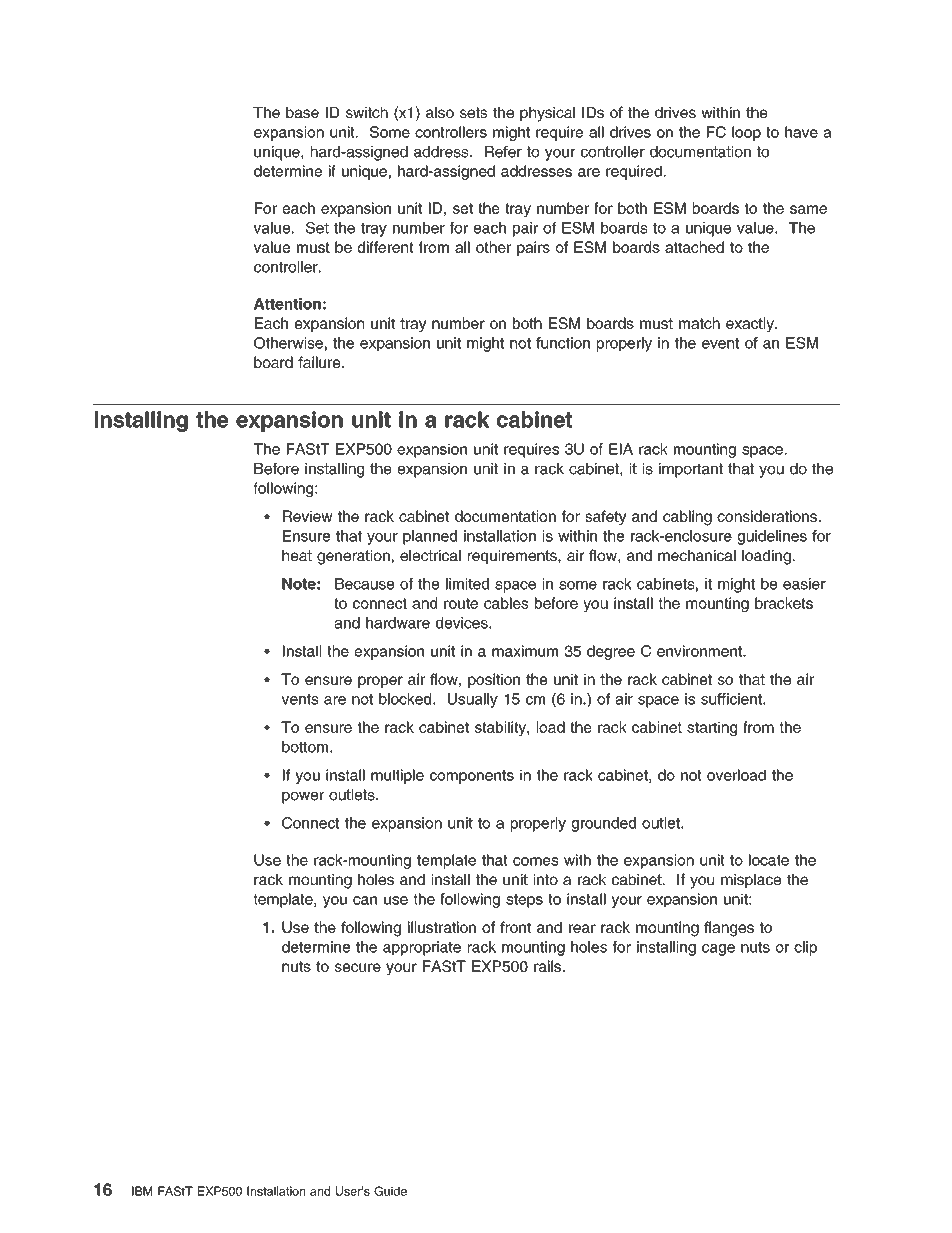 The height and width of the screenshot is (1233, 952). What do you see at coordinates (720, 343) in the screenshot?
I see `event` at bounding box center [720, 343].
